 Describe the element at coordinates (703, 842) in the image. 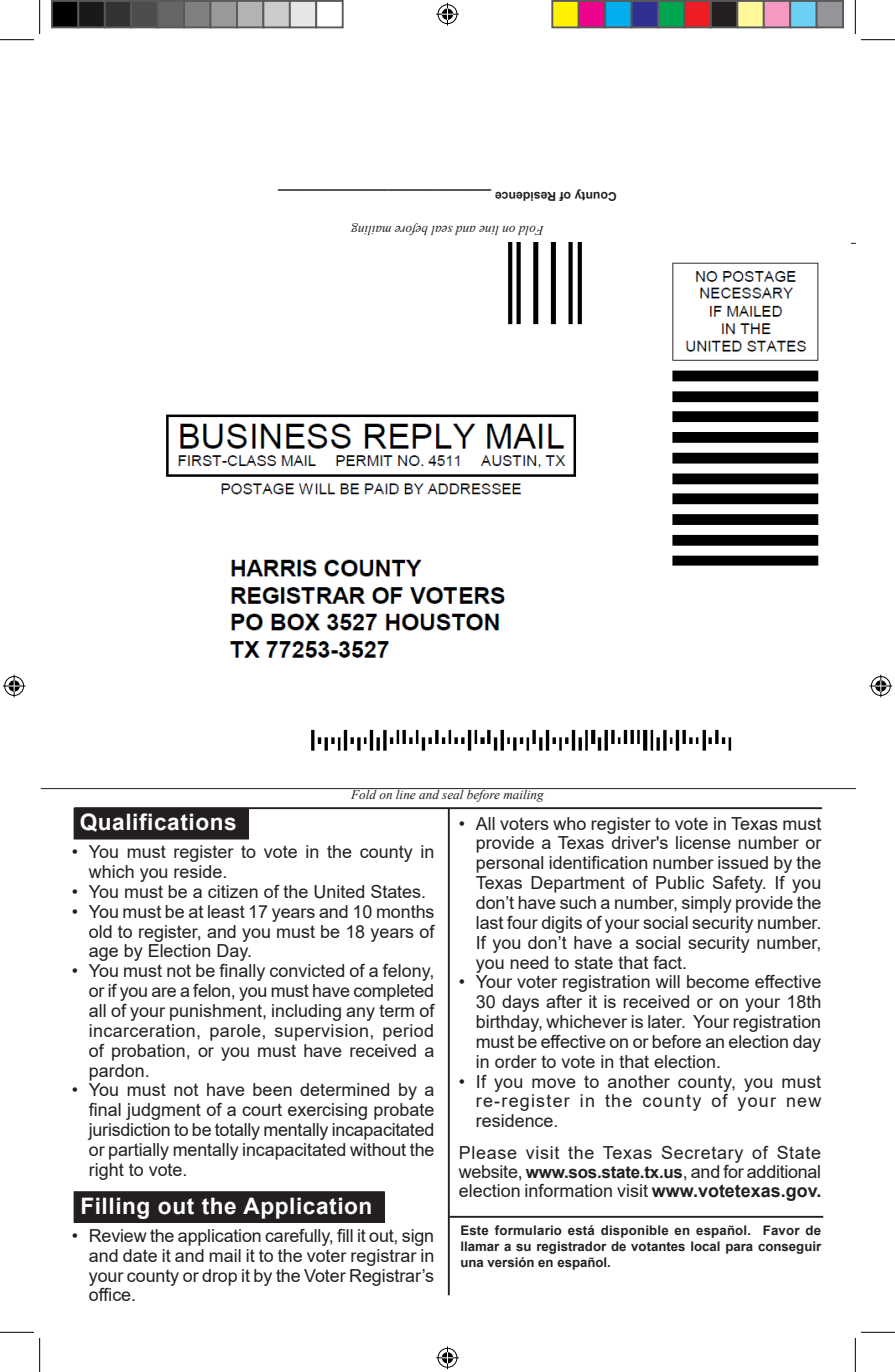

I see `license` at that location.
